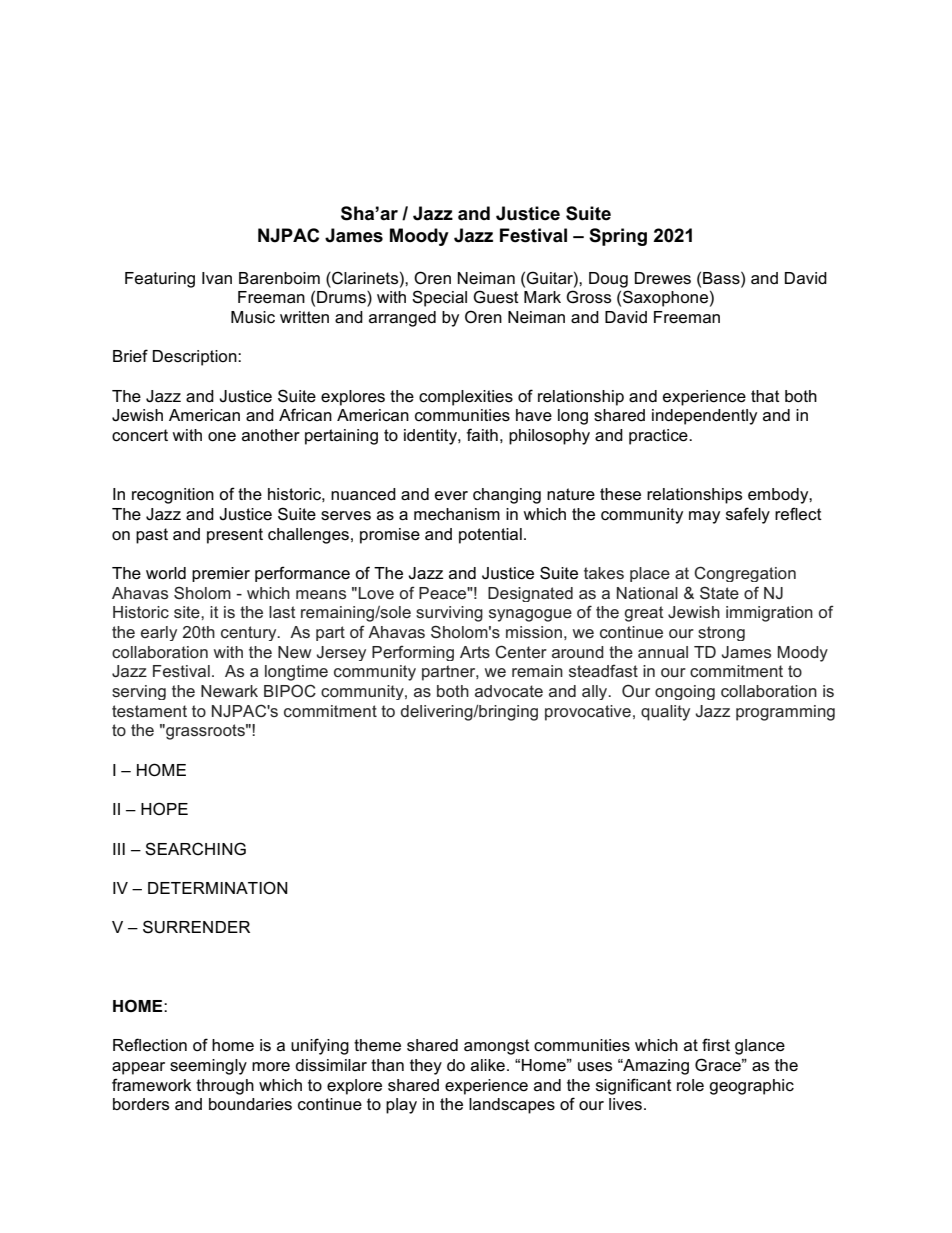  What do you see at coordinates (217, 278) in the screenshot?
I see `Ivan` at bounding box center [217, 278].
